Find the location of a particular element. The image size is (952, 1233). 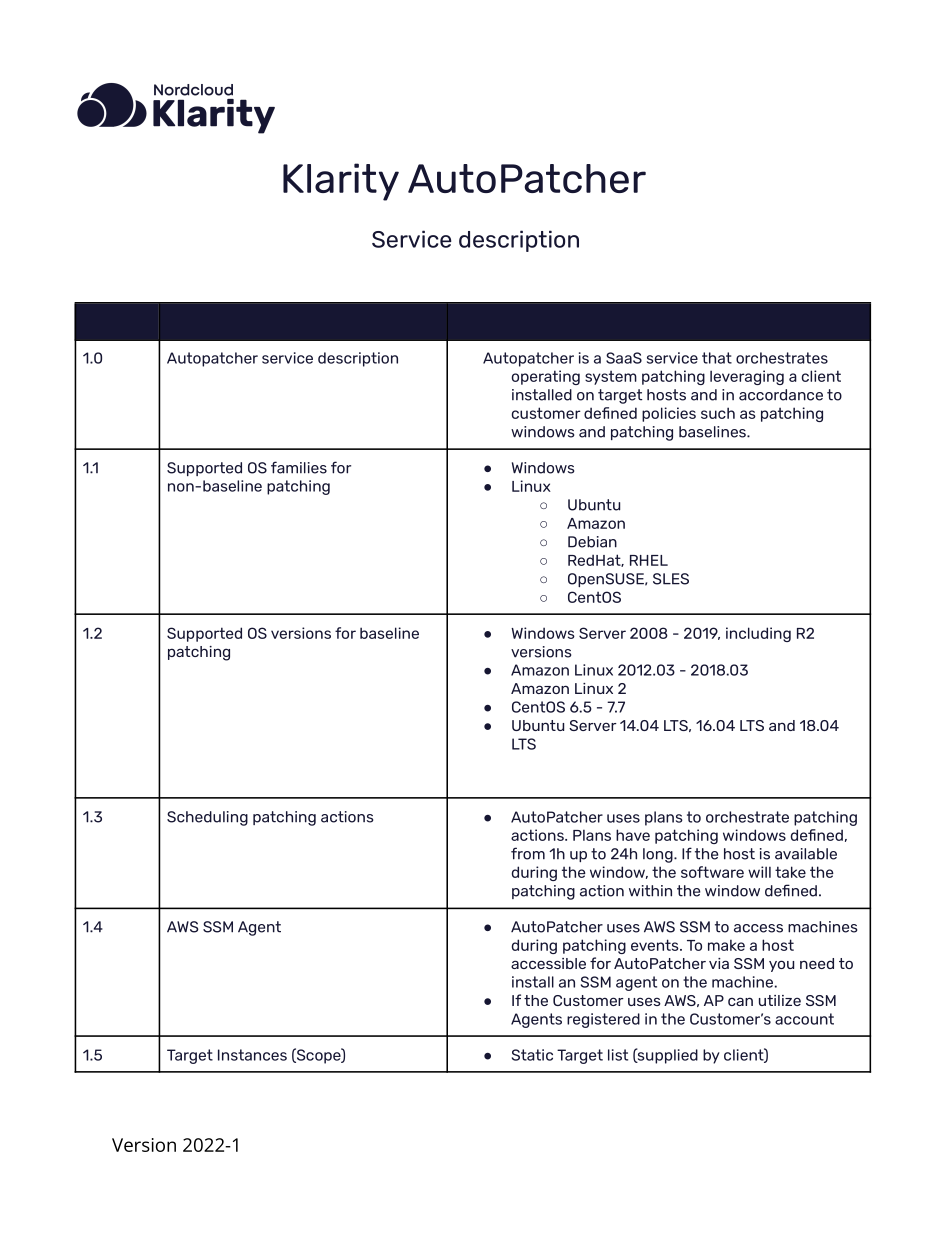

have is located at coordinates (633, 835).
